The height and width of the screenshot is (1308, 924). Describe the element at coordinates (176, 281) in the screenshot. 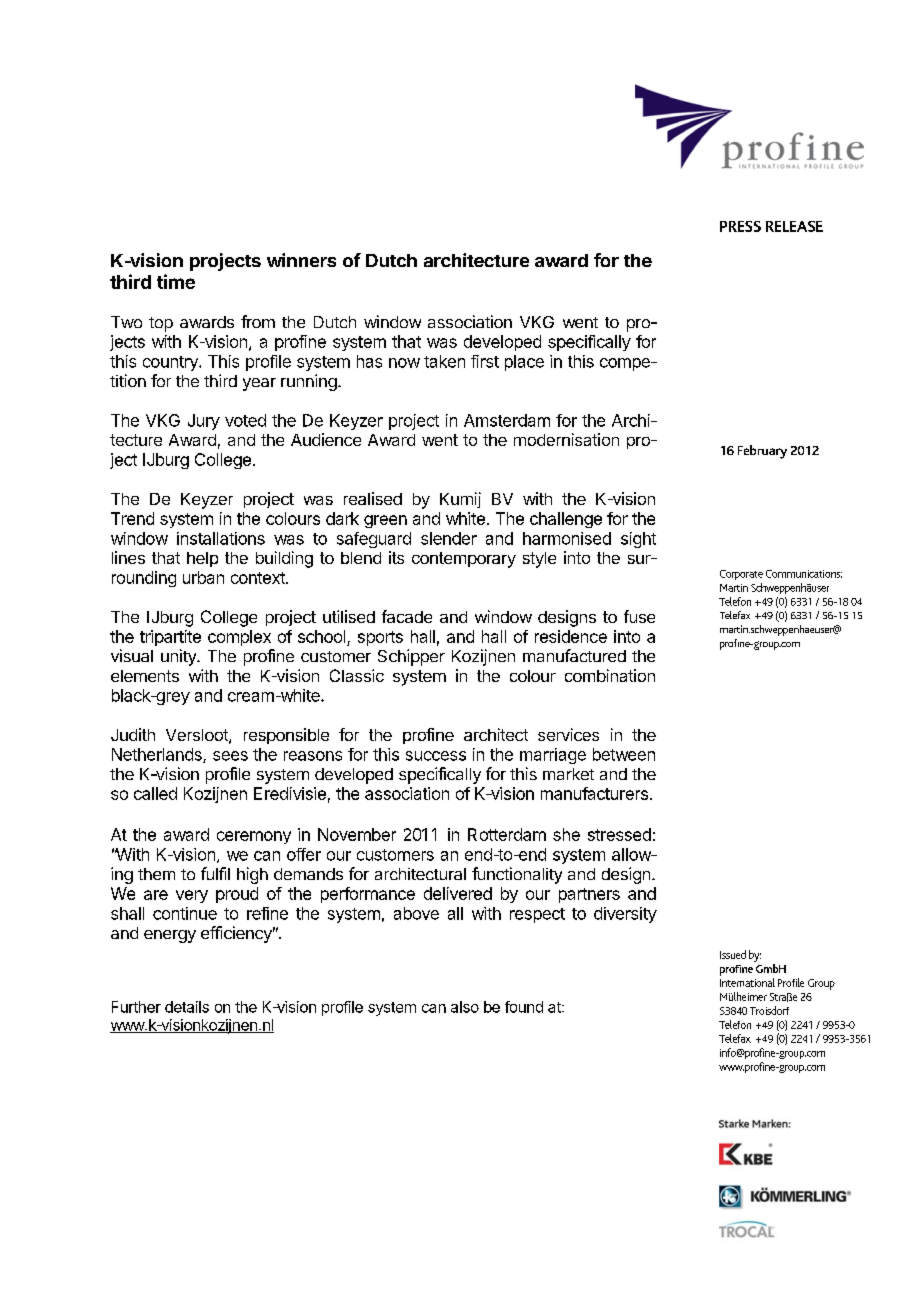

I see `time` at that location.
